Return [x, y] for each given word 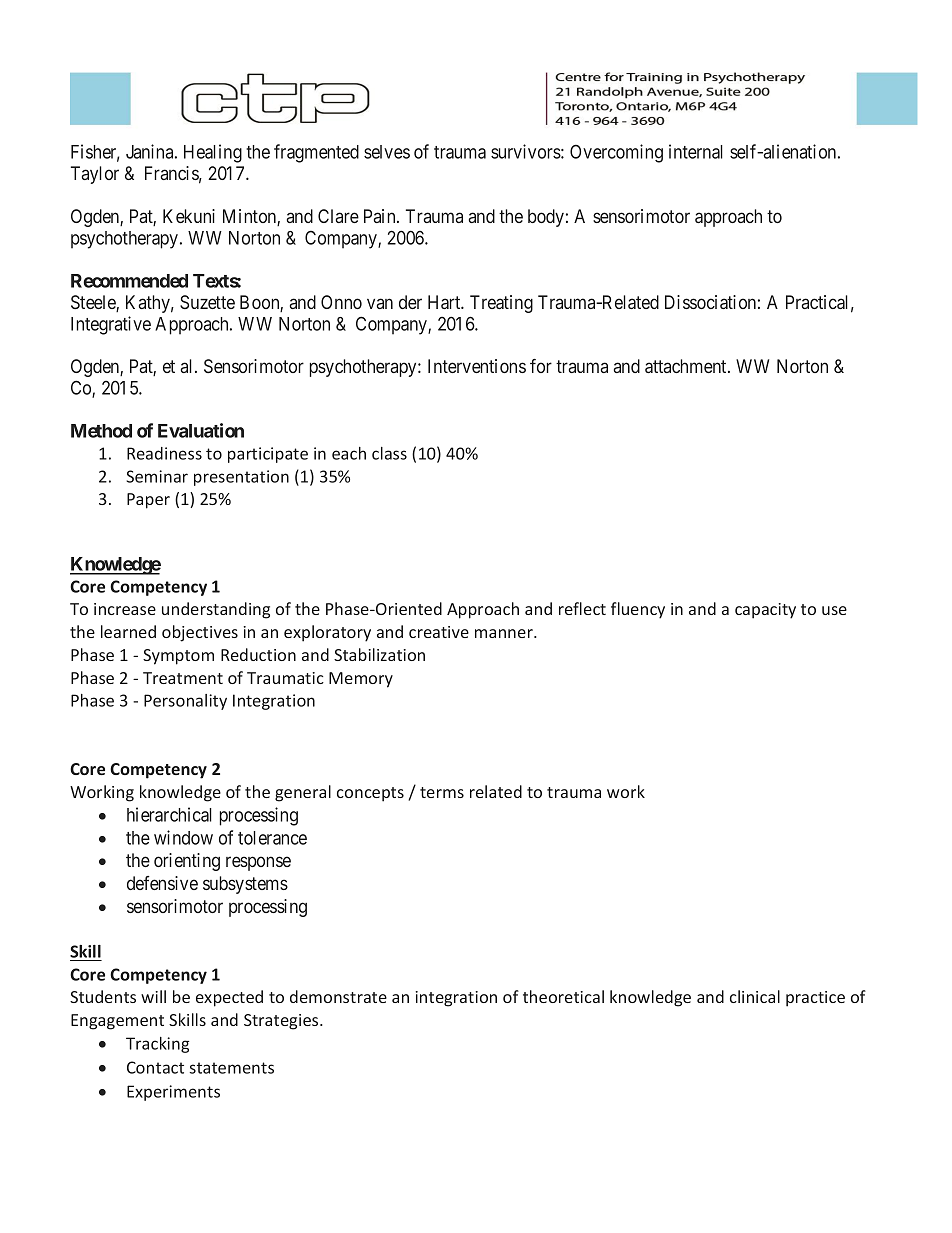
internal [696, 151]
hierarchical [169, 814]
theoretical [563, 996]
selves [387, 152]
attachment [687, 366]
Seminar [157, 476]
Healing [213, 153]
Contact [155, 1067]
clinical [755, 996]
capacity [765, 611]
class [389, 453]
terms [442, 792]
